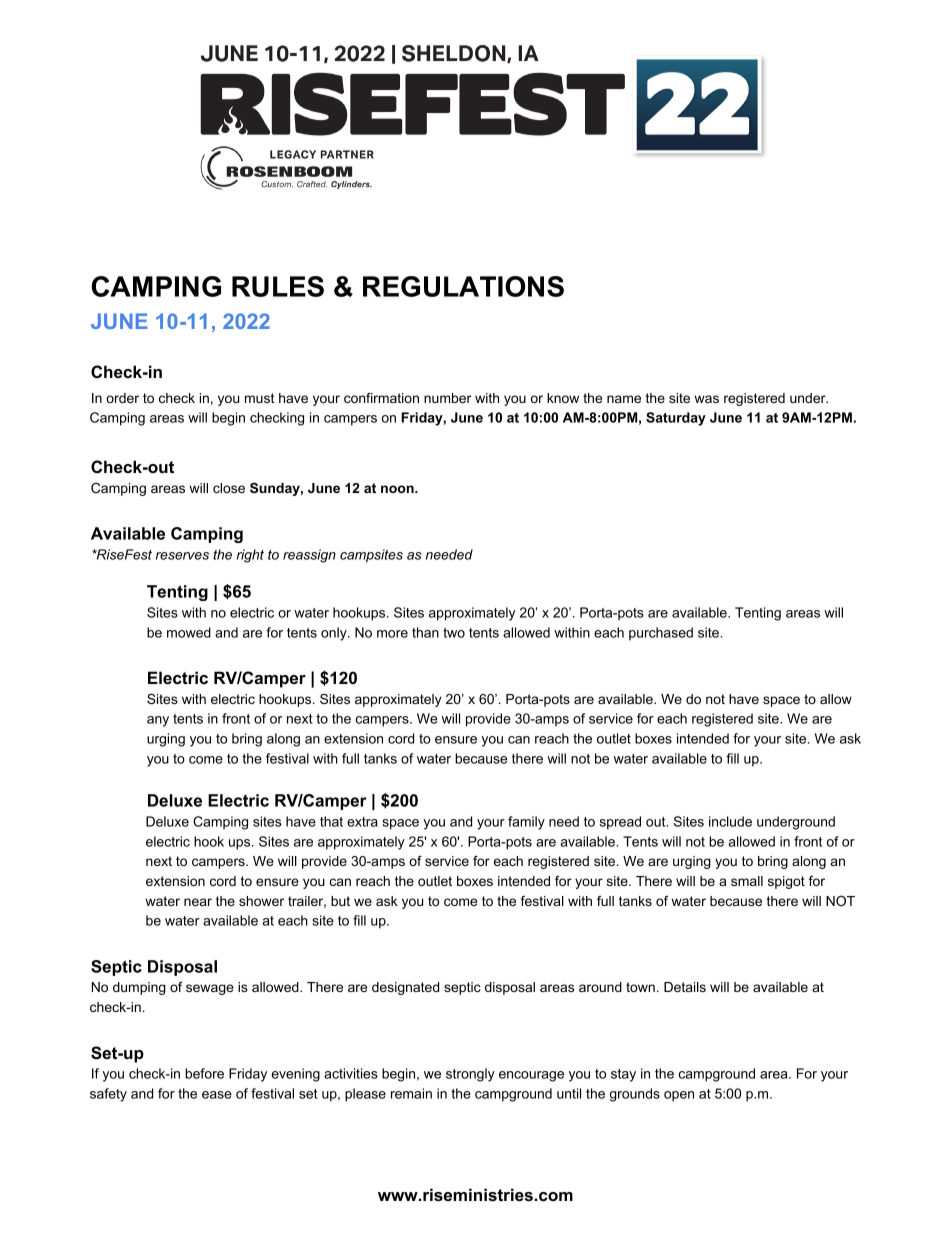  I want to click on reserves, so click(182, 556).
